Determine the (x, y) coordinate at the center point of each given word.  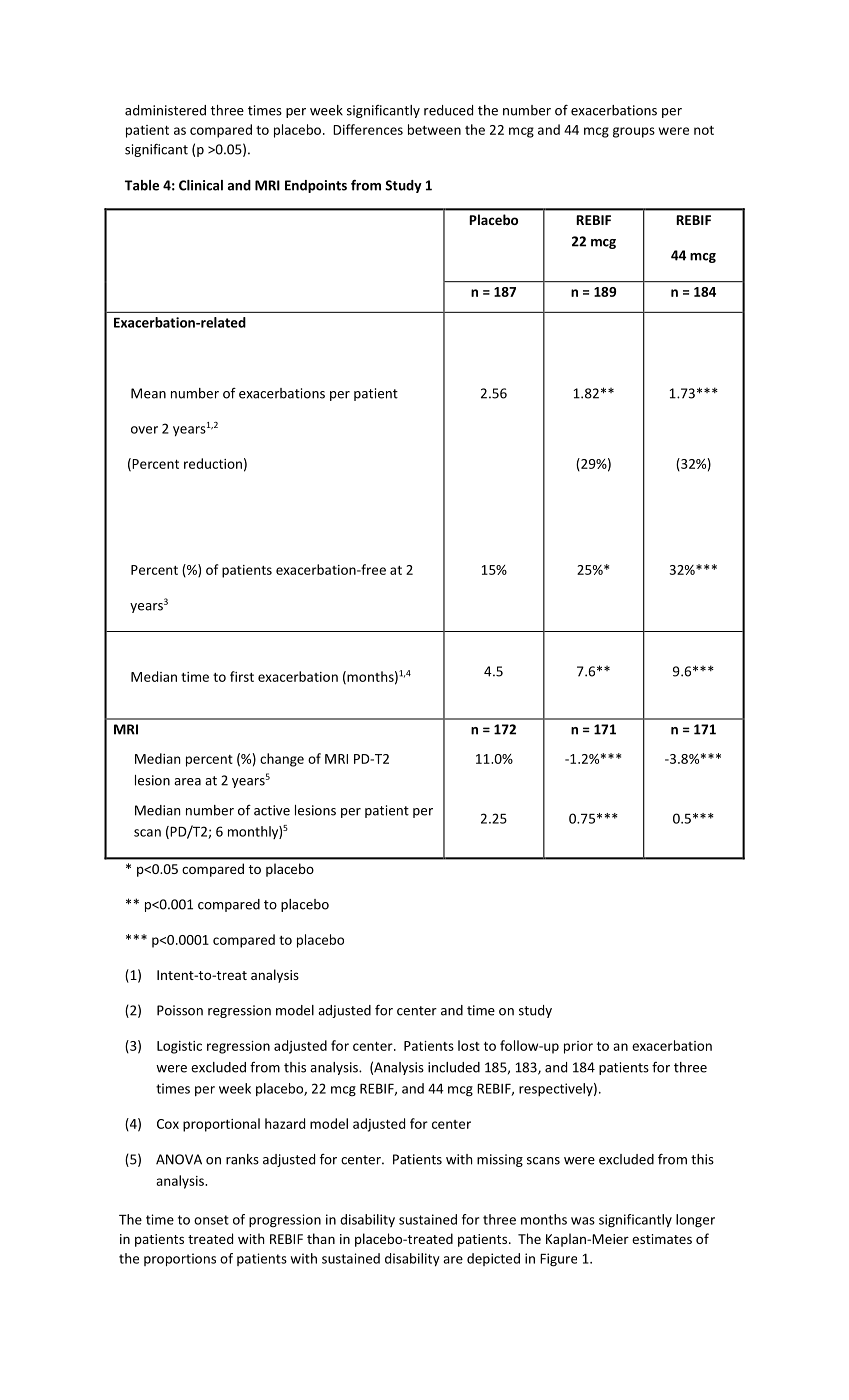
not (704, 130)
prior (578, 1047)
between (434, 129)
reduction (213, 463)
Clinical (201, 185)
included (454, 1067)
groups (634, 132)
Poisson (180, 1010)
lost (469, 1045)
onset (211, 1220)
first (242, 676)
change (282, 760)
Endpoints (316, 186)
